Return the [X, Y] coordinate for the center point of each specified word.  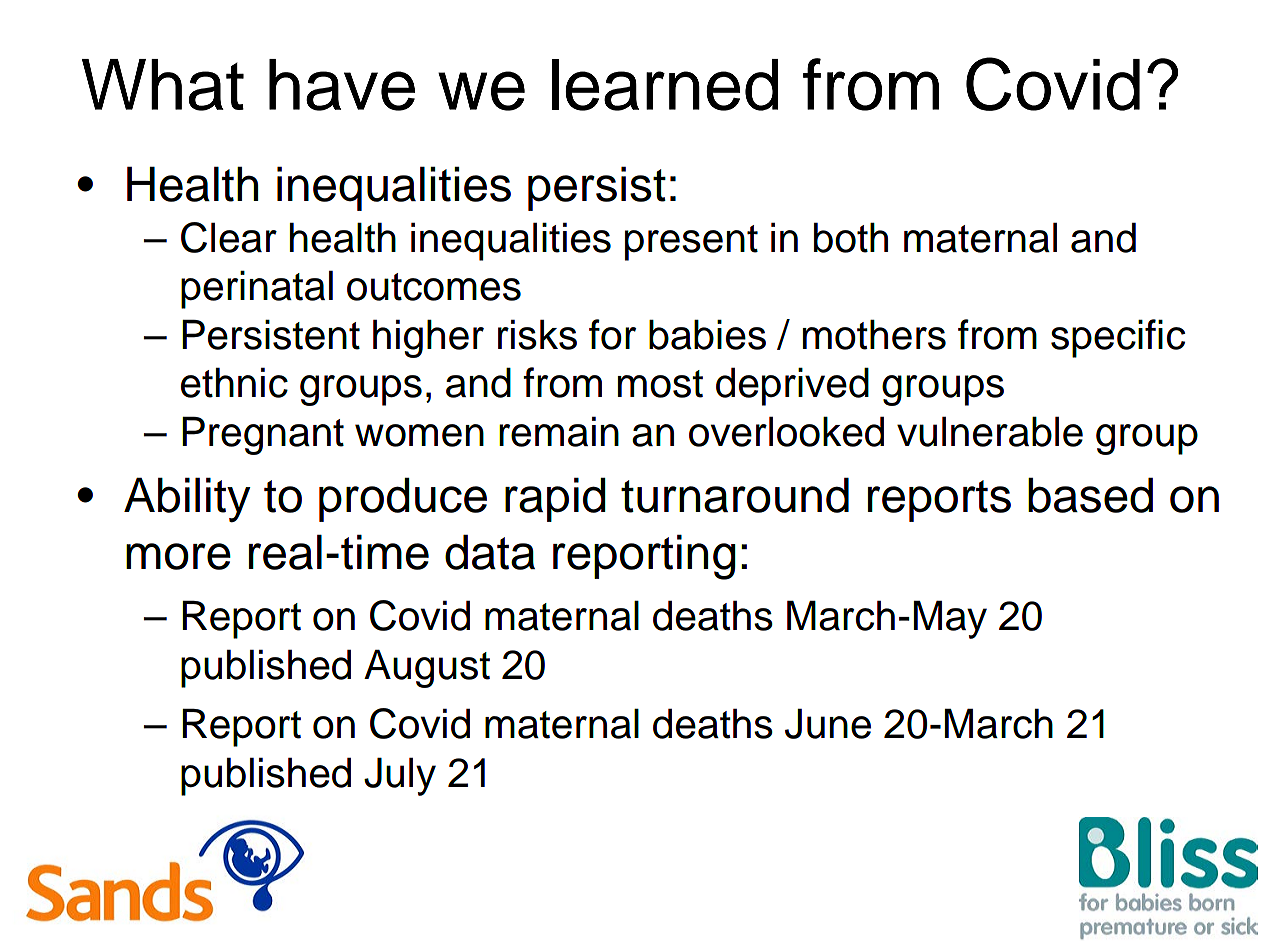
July [400, 776]
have [342, 85]
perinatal [257, 289]
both [851, 237]
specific [1118, 338]
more [178, 556]
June [828, 723]
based [1090, 495]
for [612, 334]
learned [665, 85]
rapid [555, 499]
